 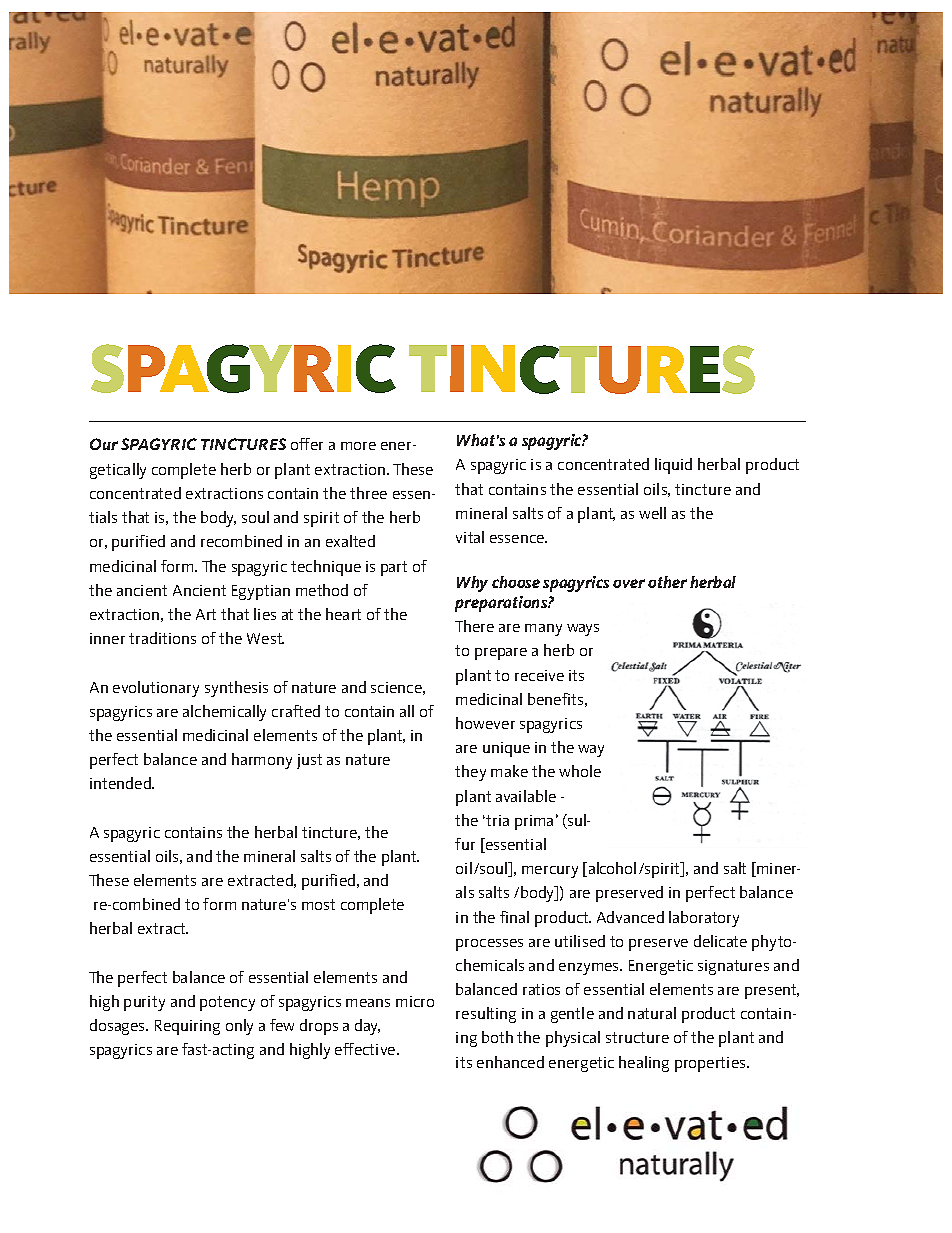 I want to click on Requiring, so click(x=187, y=1027).
